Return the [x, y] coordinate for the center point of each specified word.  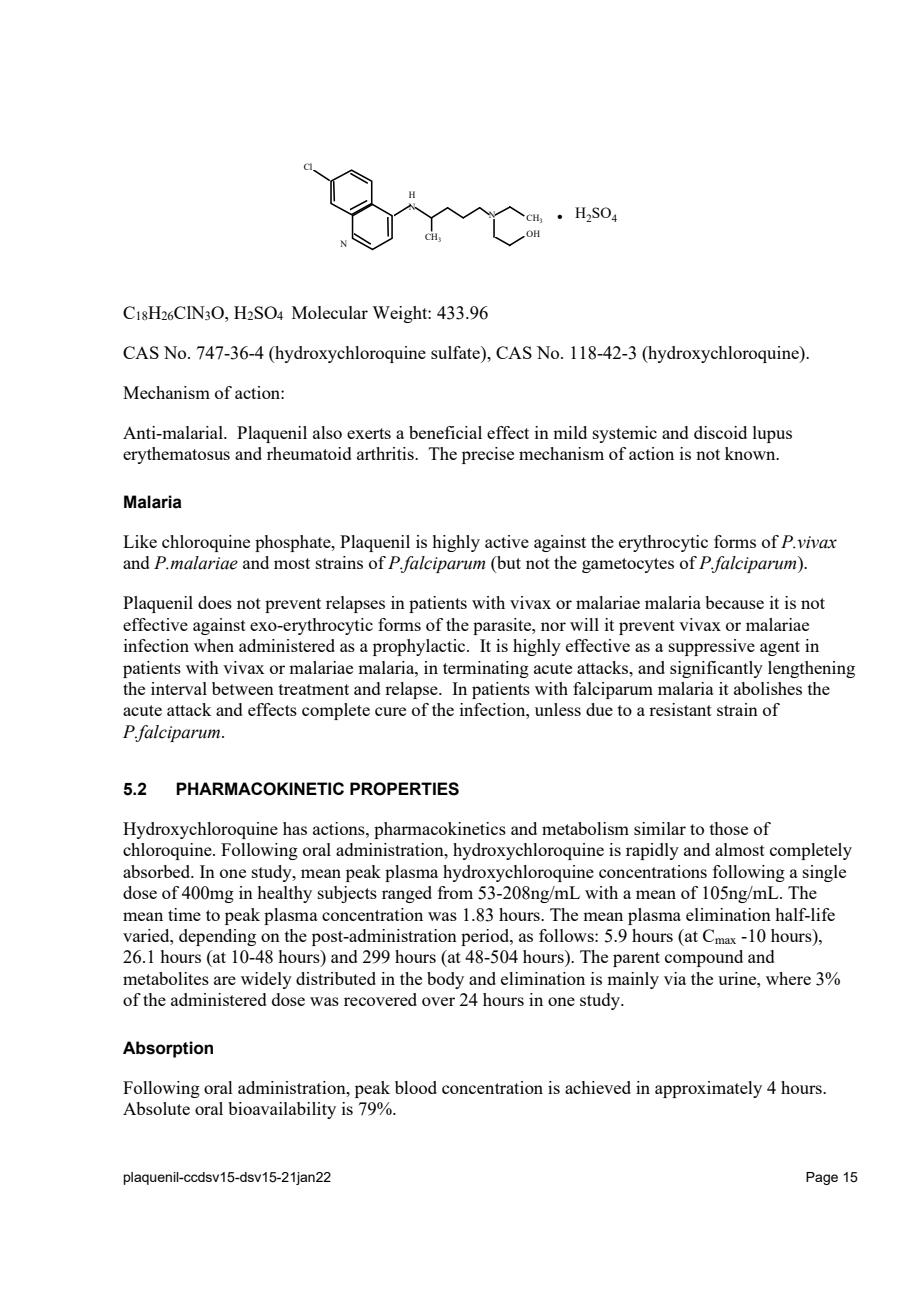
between [243, 688]
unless [558, 709]
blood [416, 1087]
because [734, 602]
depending [217, 937]
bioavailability [282, 1110]
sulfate [456, 352]
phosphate [294, 543]
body [445, 980]
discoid [720, 432]
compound [704, 958]
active [507, 541]
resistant [680, 709]
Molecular [330, 312]
